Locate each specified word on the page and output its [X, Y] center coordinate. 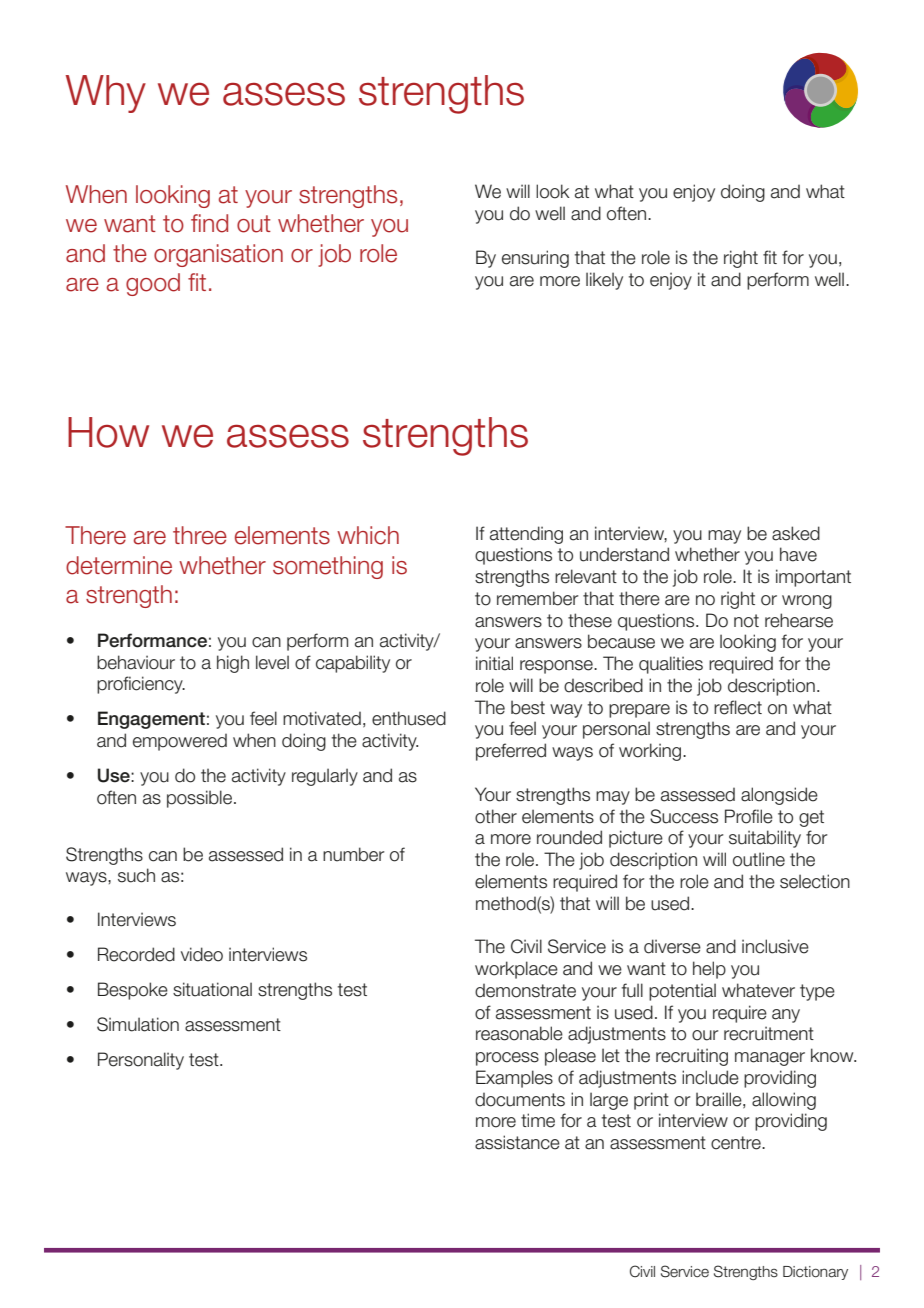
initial [494, 663]
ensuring [535, 259]
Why [106, 94]
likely [604, 281]
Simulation [138, 1024]
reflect [738, 707]
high [233, 664]
